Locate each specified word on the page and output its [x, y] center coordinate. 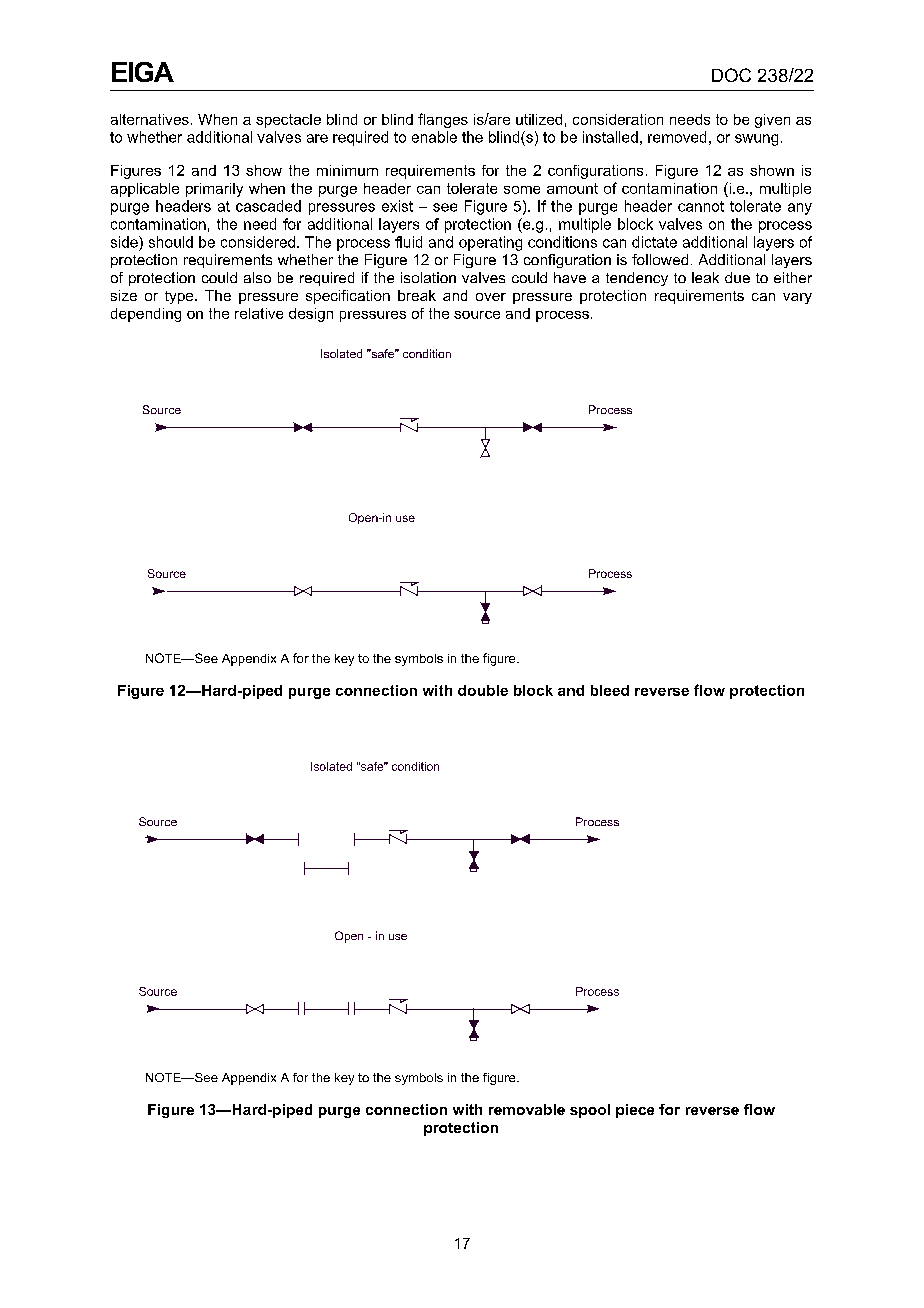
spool [590, 1111]
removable [527, 1109]
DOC [731, 75]
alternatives [150, 119]
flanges [443, 120]
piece [635, 1111]
